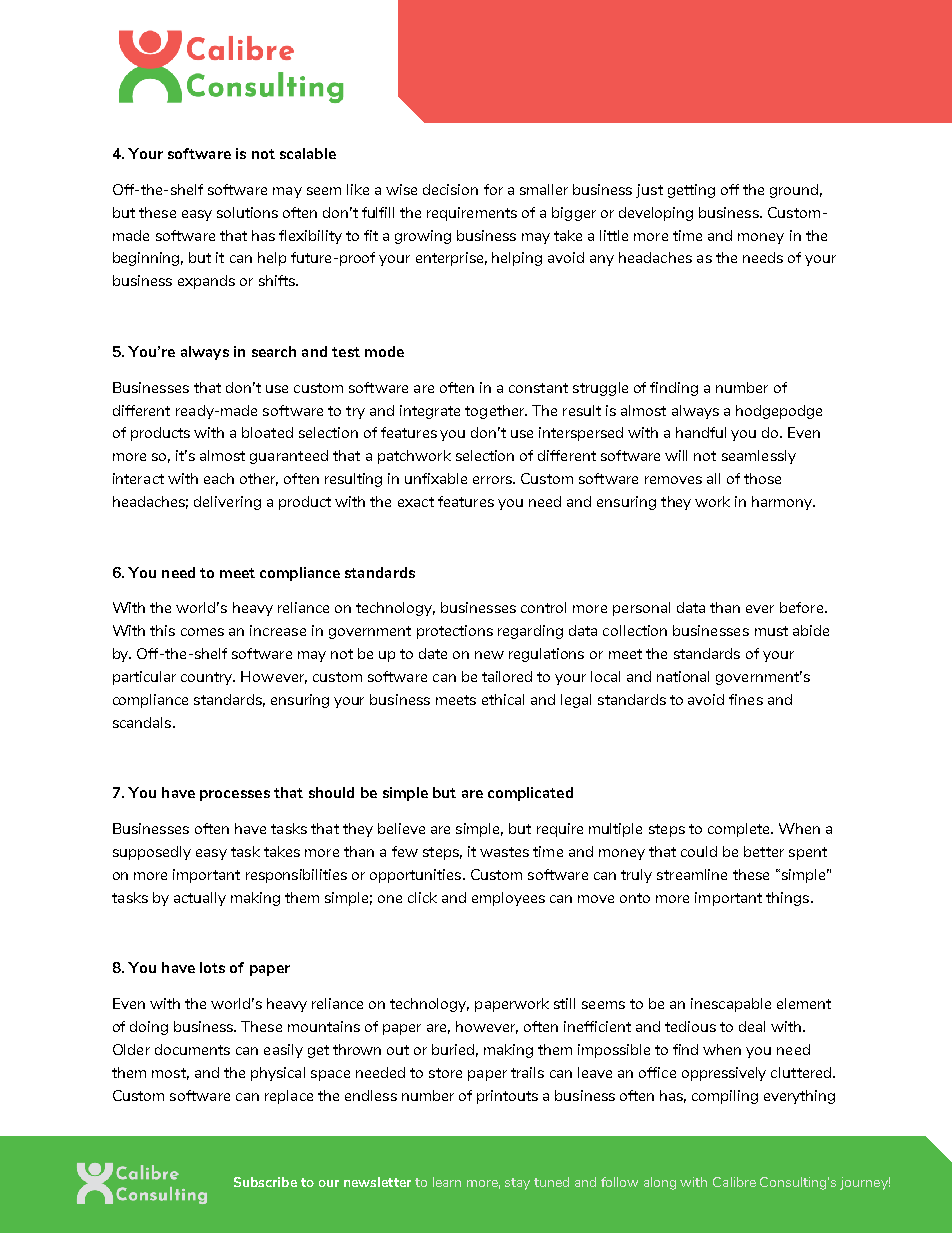 The image size is (952, 1233). Describe the element at coordinates (450, 189) in the screenshot. I see `decision` at that location.
